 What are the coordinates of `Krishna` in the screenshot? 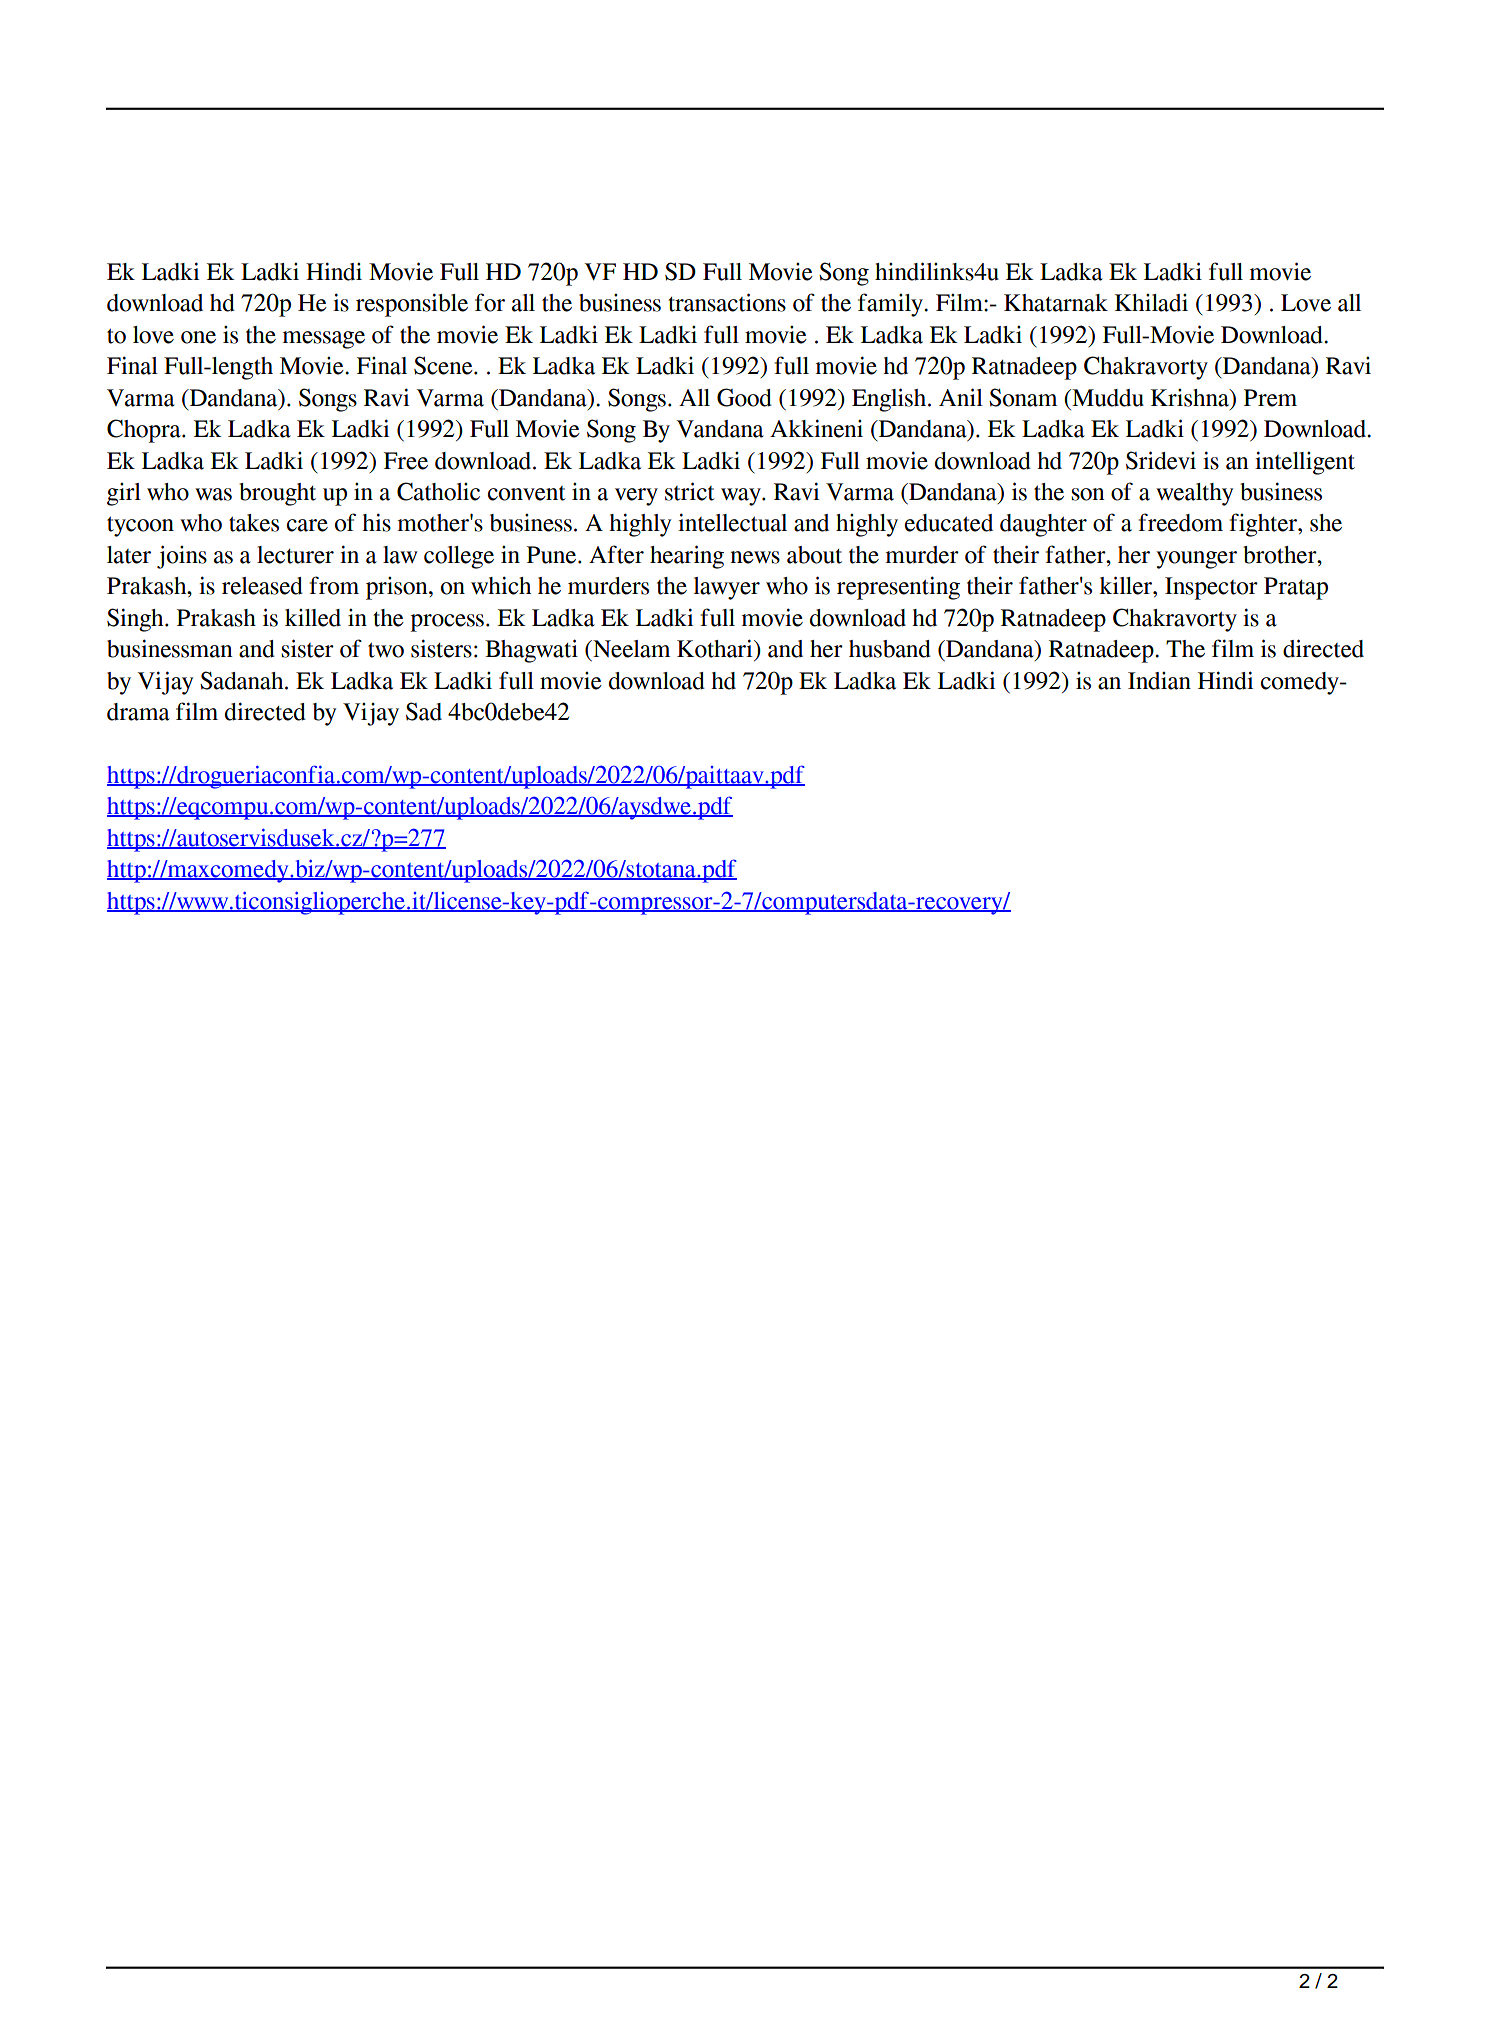 It's located at (1191, 398).
